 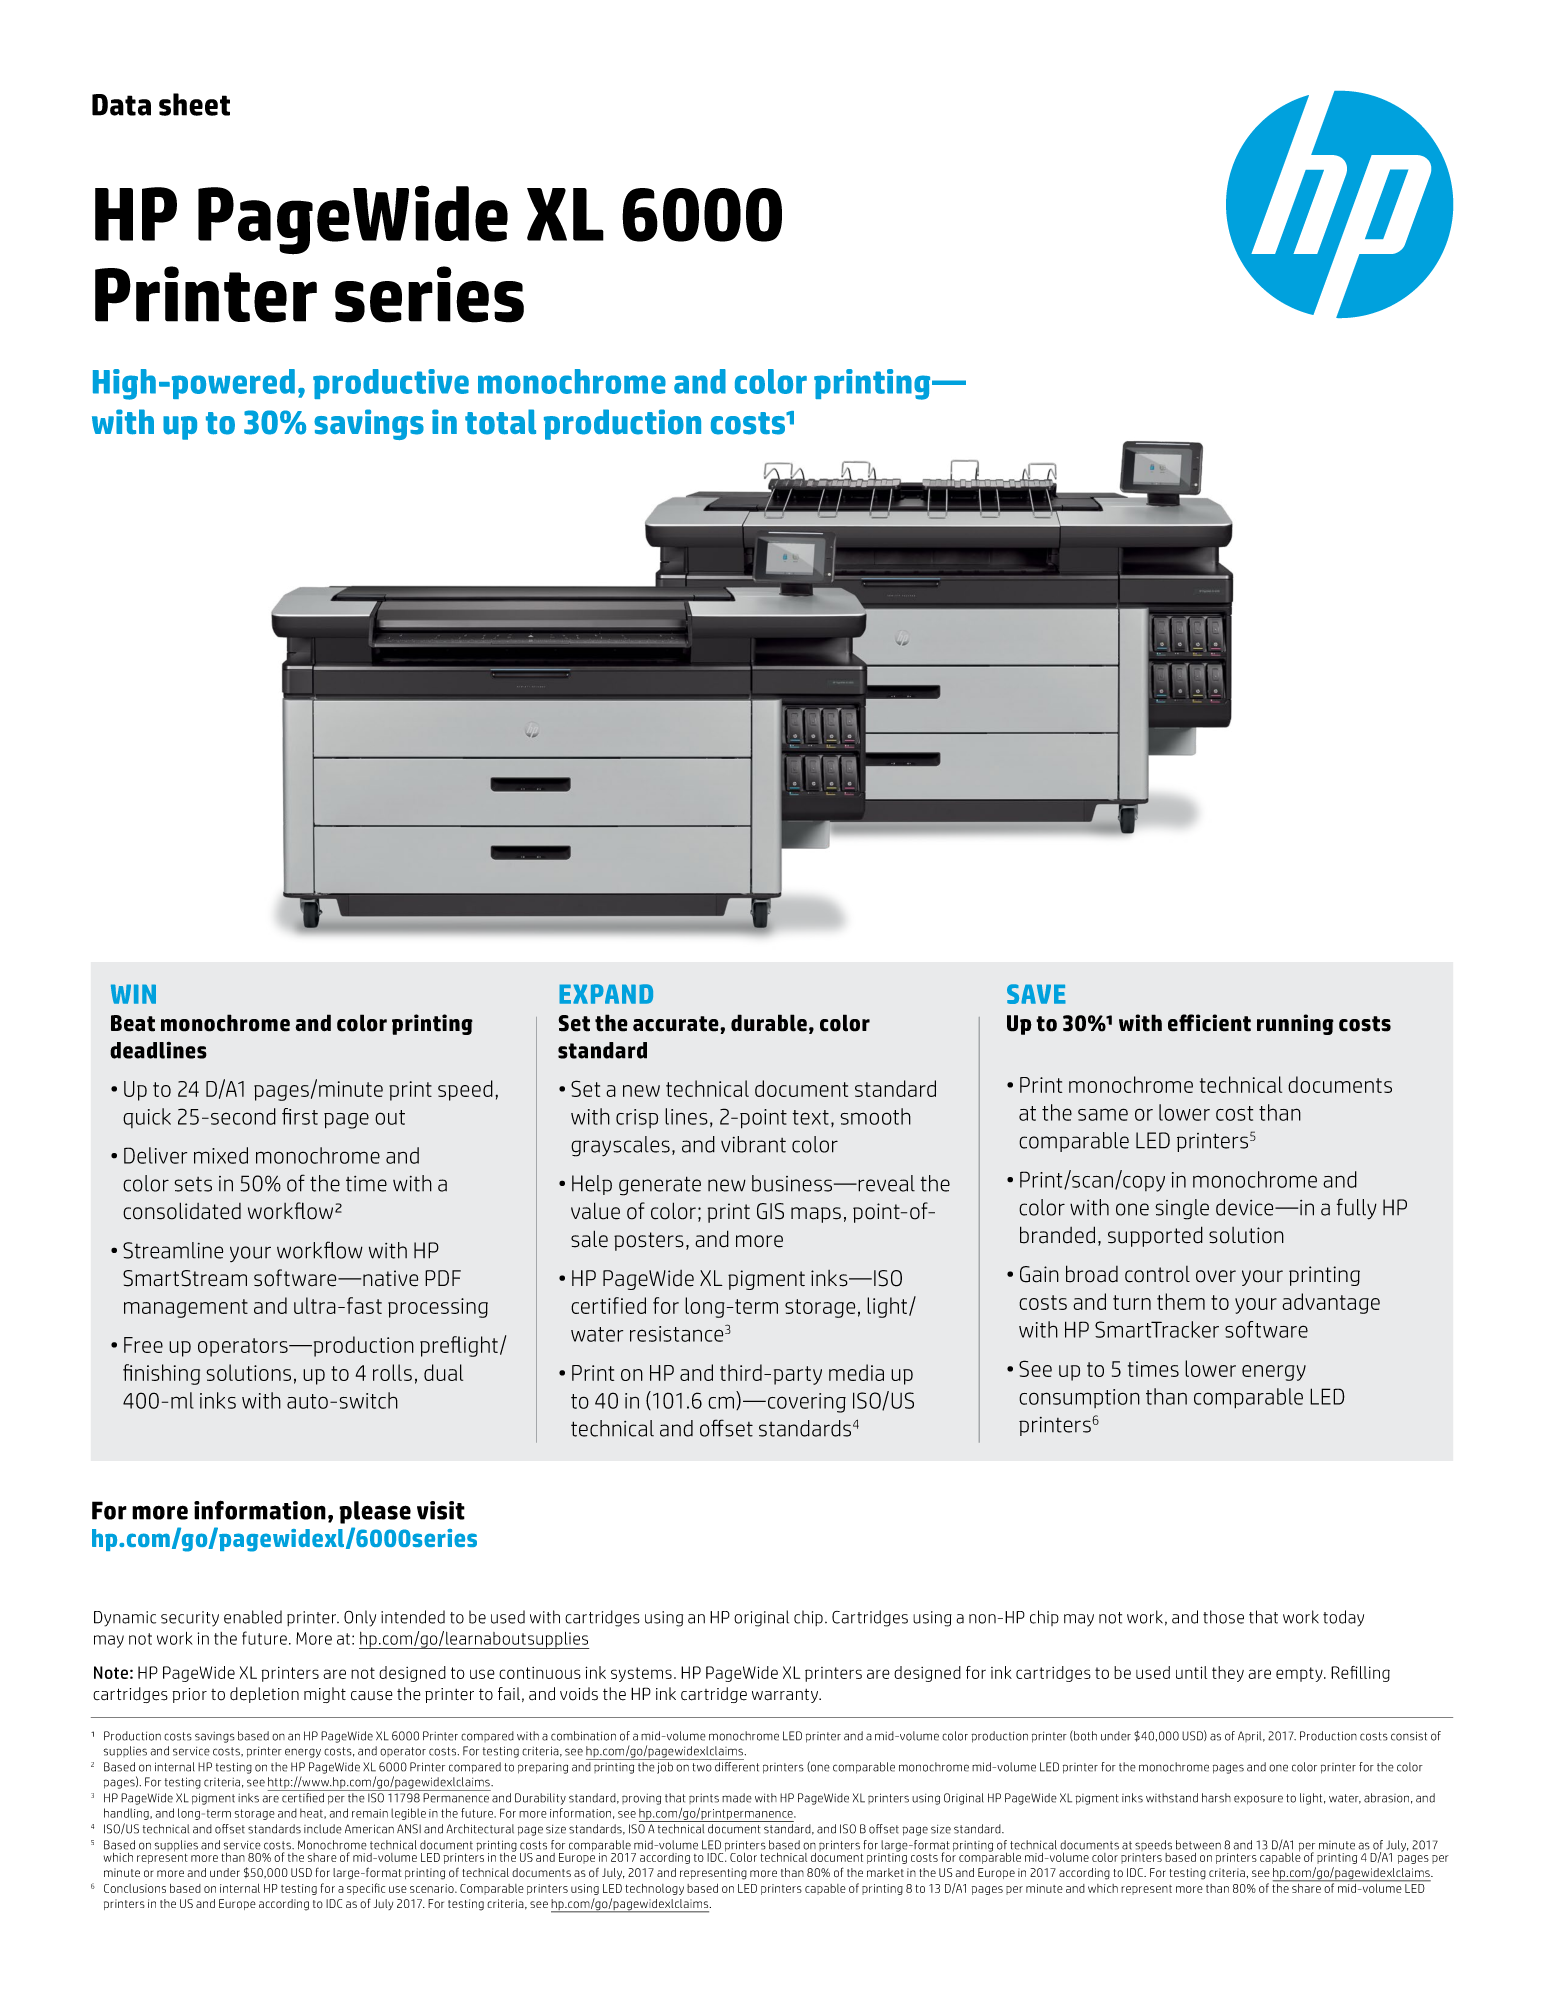 I want to click on running, so click(x=1295, y=1024).
